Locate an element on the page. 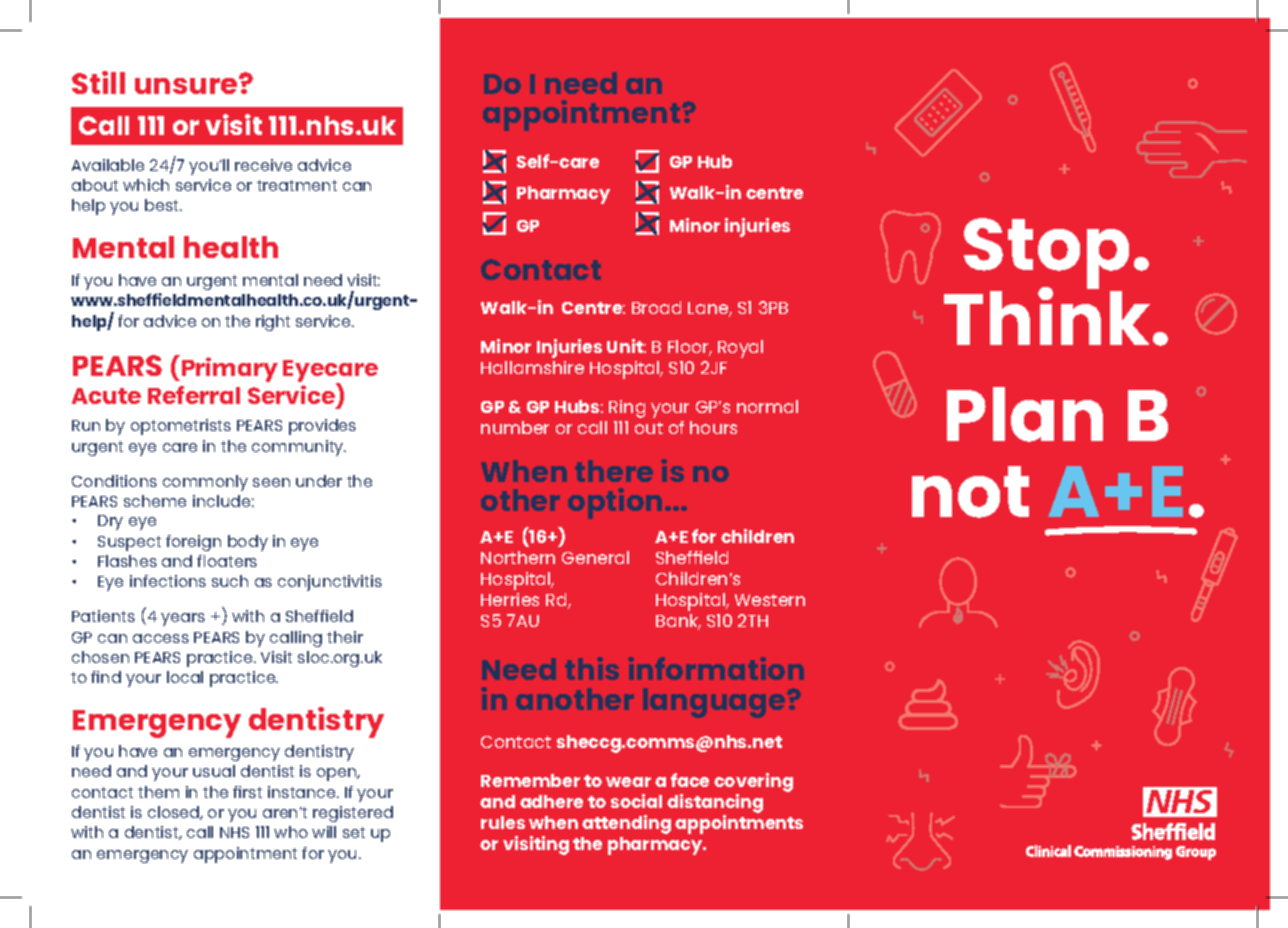  there is located at coordinates (614, 471).
